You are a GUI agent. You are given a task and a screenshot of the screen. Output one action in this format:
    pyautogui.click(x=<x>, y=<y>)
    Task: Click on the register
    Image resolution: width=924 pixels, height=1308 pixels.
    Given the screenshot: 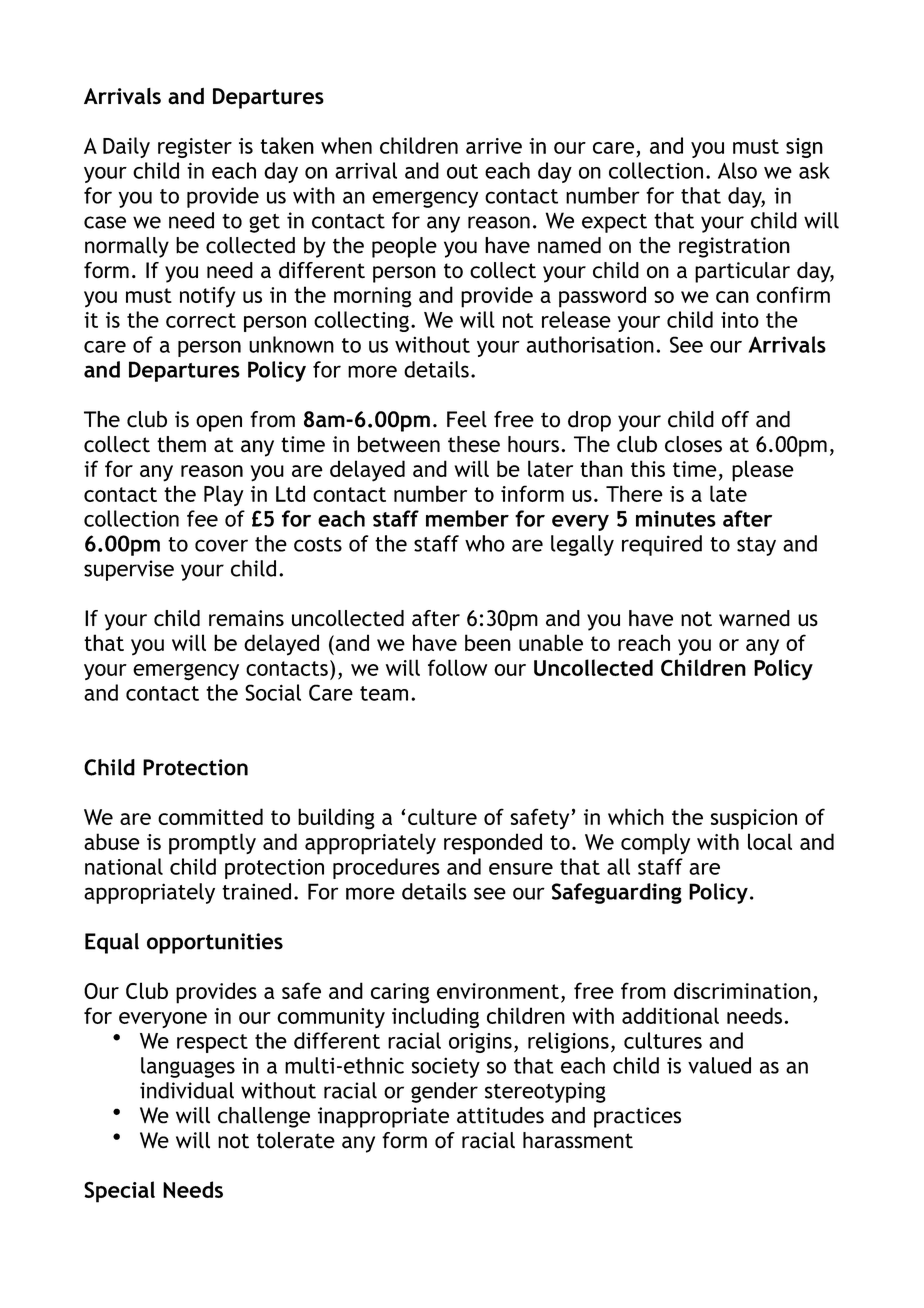 What is the action you would take?
    pyautogui.click(x=195, y=148)
